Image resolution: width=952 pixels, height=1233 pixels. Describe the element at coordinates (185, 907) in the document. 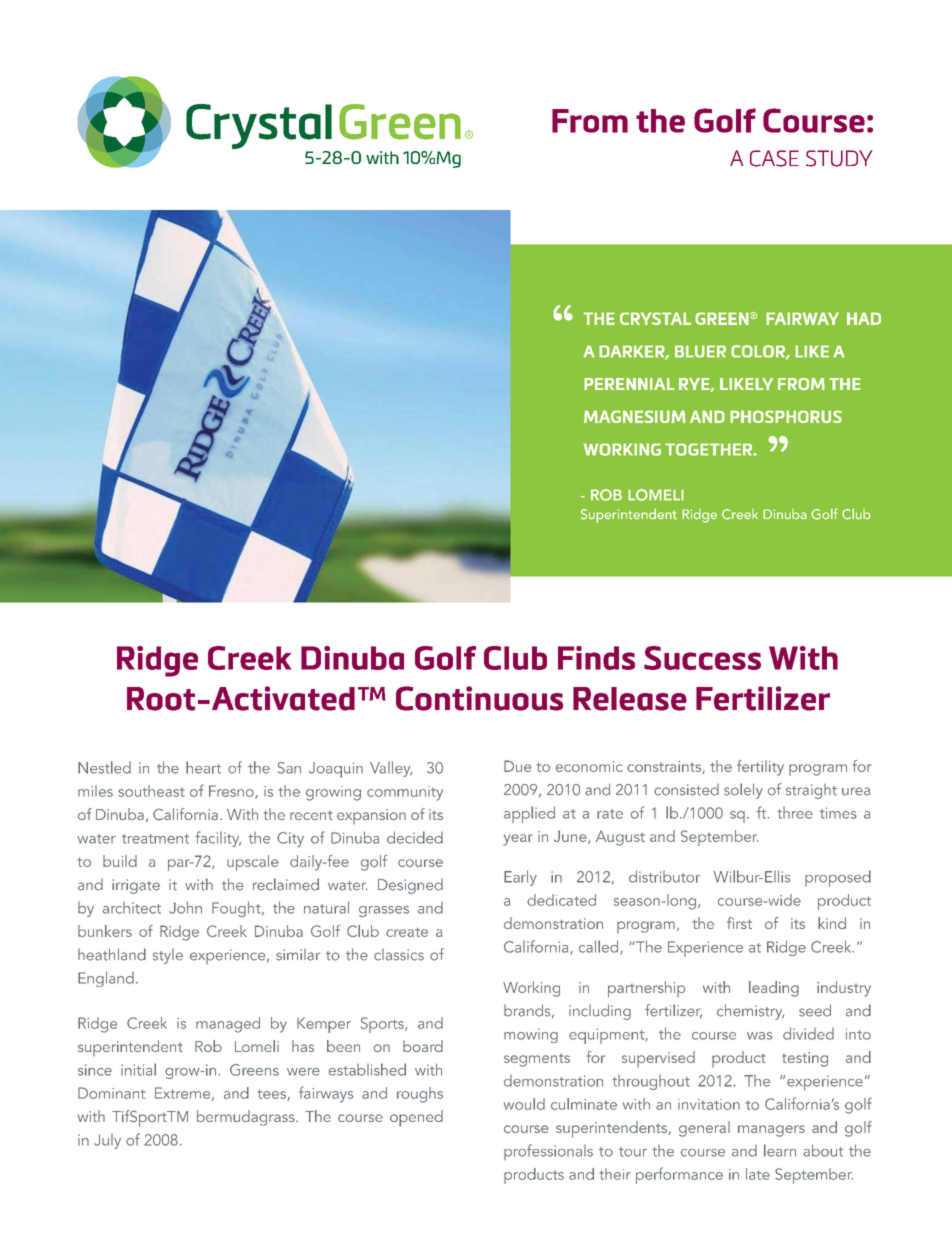

I see `John` at that location.
